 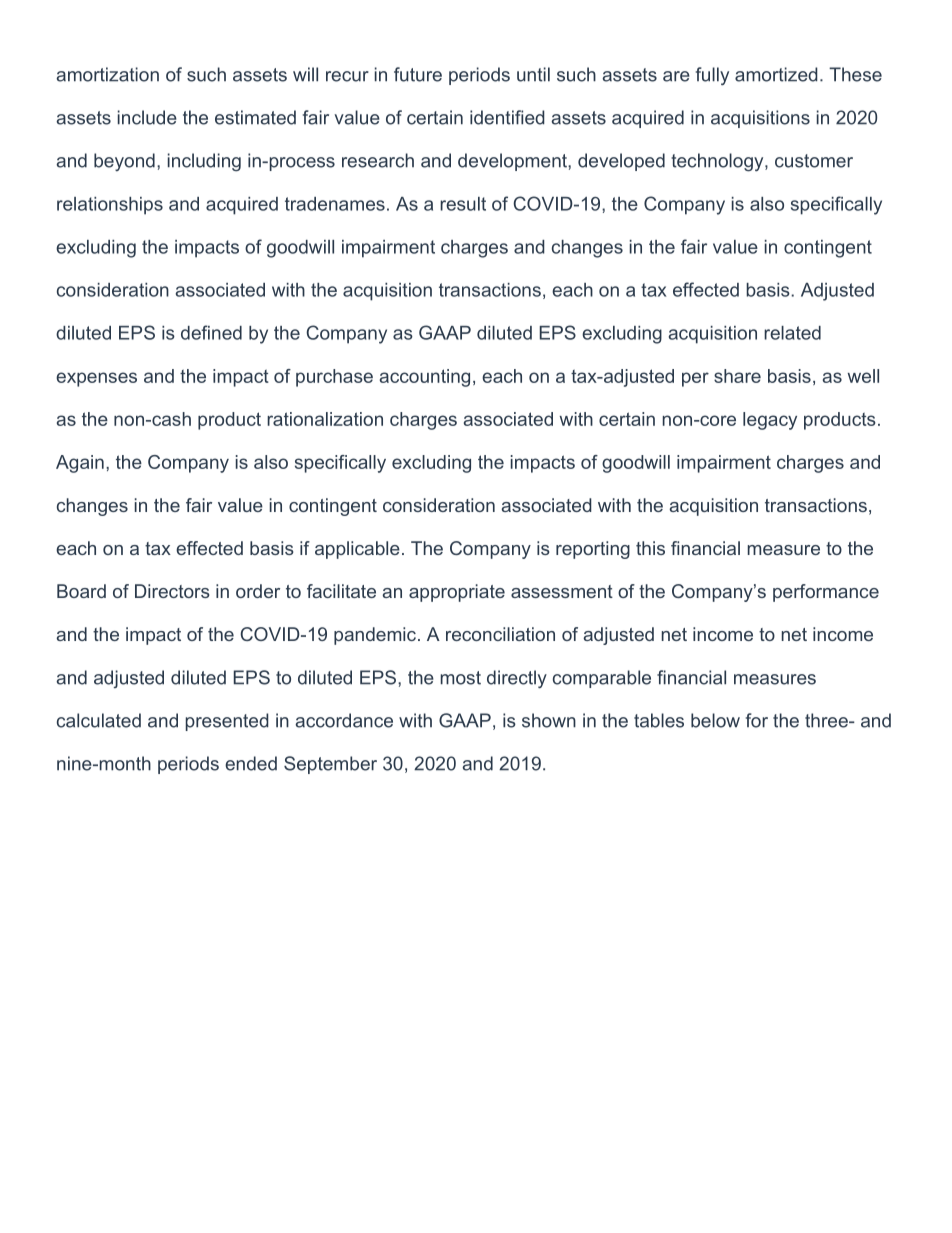 What do you see at coordinates (776, 74) in the screenshot?
I see `amortized` at bounding box center [776, 74].
